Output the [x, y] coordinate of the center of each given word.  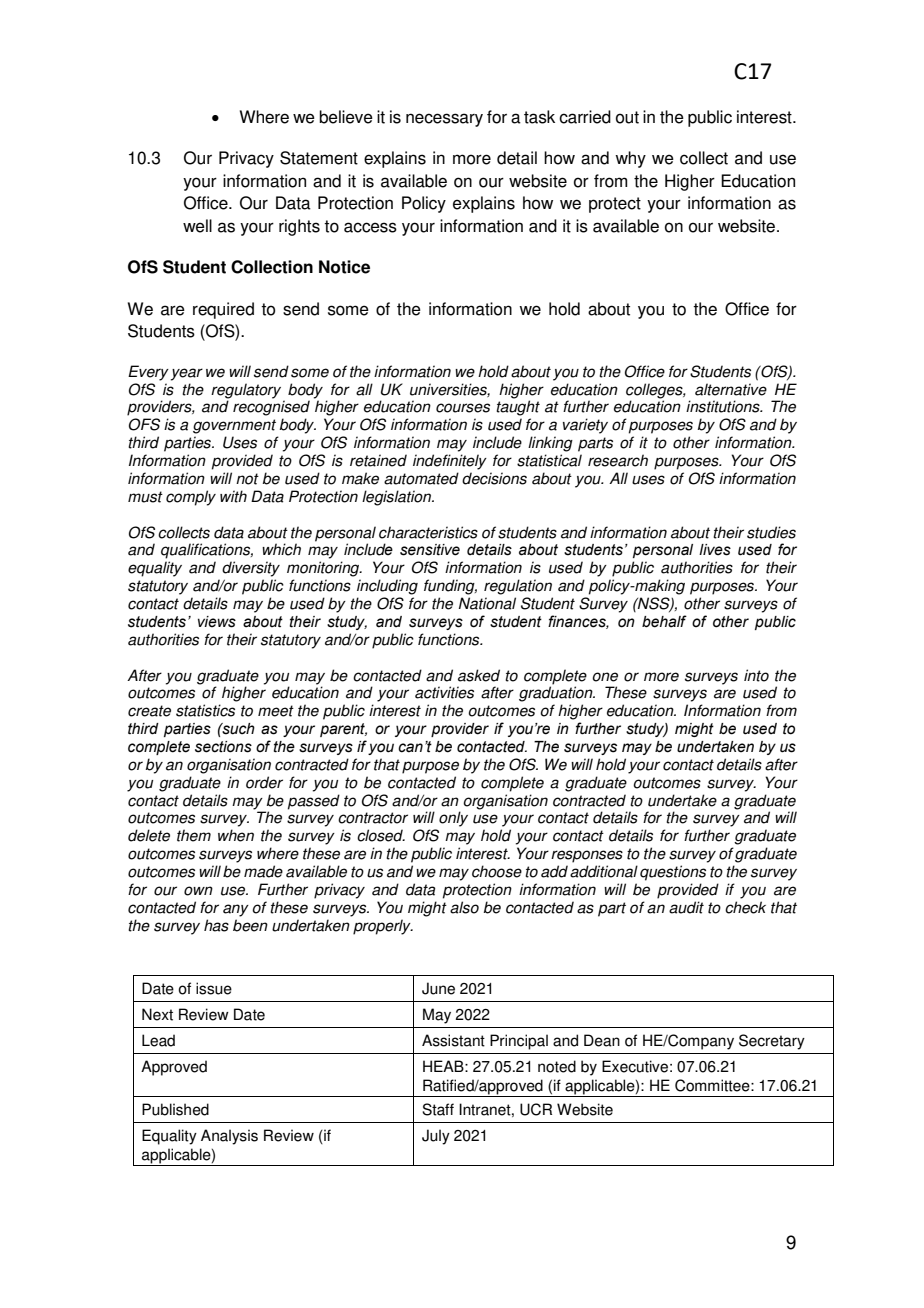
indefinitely [450, 462]
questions [673, 873]
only [453, 819]
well [197, 226]
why [630, 159]
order [264, 782]
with [233, 496]
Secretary [772, 1042]
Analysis [229, 1137]
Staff [438, 1109]
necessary [444, 120]
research [618, 460]
